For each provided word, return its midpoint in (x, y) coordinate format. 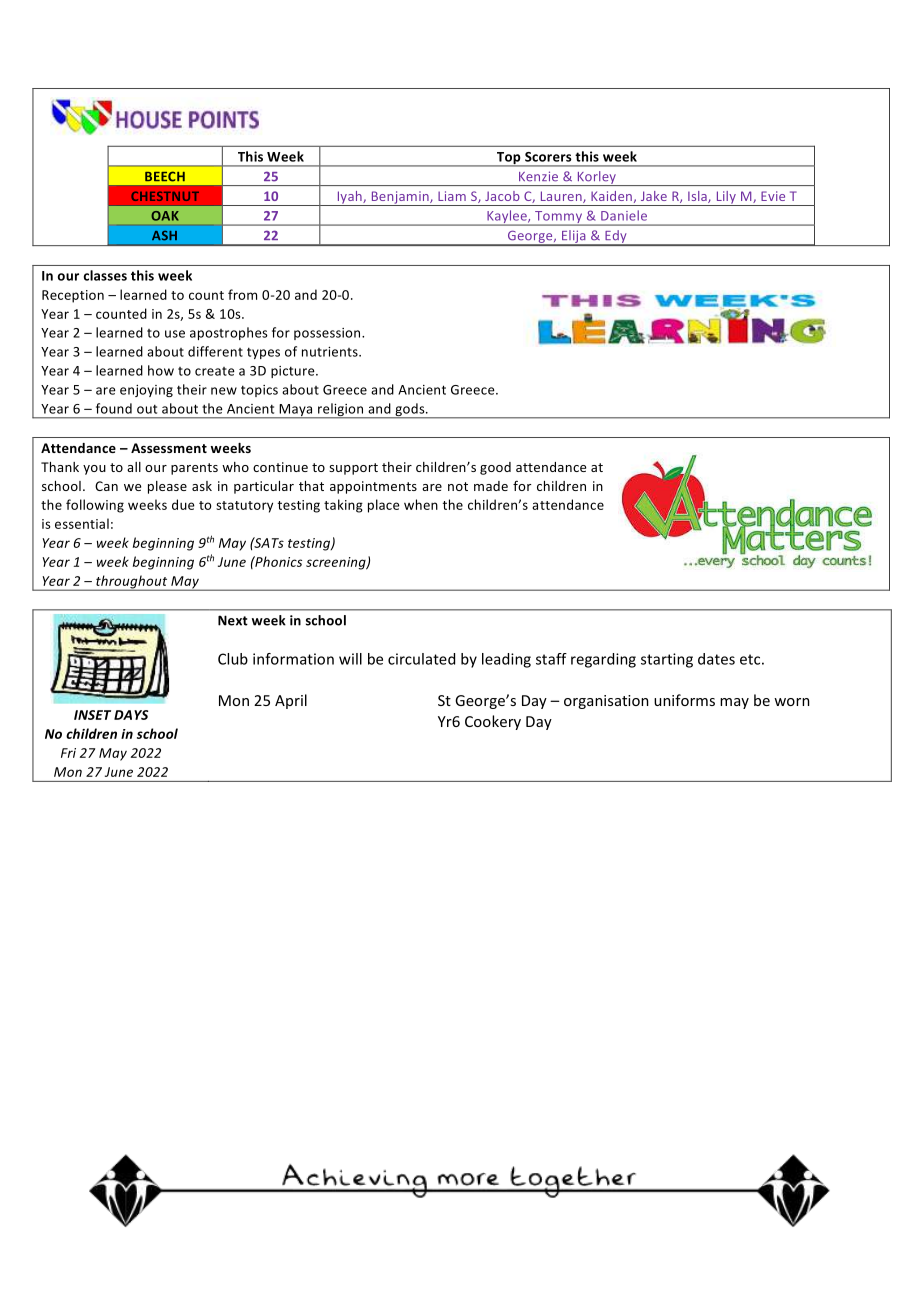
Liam (452, 196)
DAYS (131, 715)
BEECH (165, 176)
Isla (698, 197)
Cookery (493, 722)
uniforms (684, 700)
